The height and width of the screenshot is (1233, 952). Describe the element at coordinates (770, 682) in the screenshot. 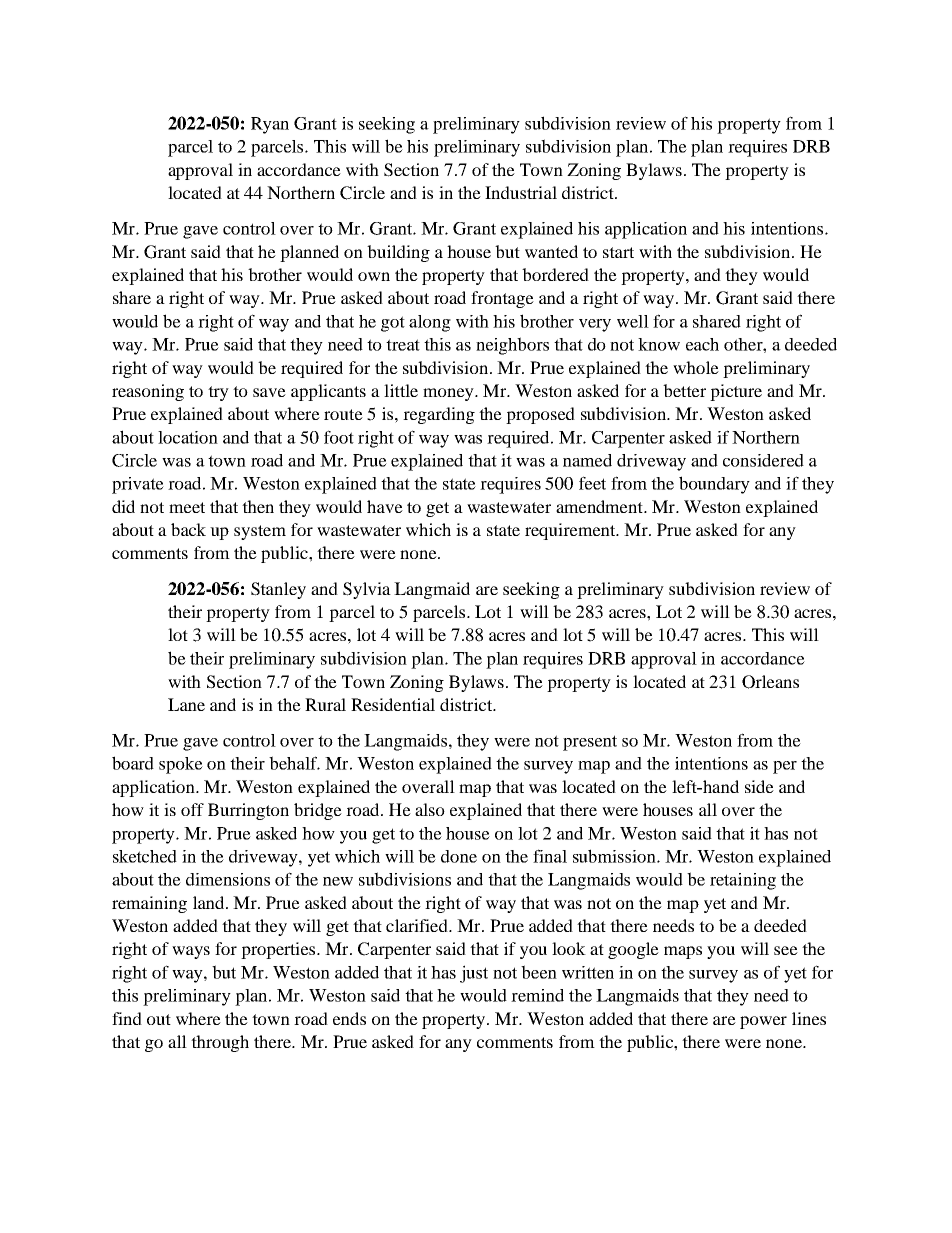

I see `Orleans` at that location.
